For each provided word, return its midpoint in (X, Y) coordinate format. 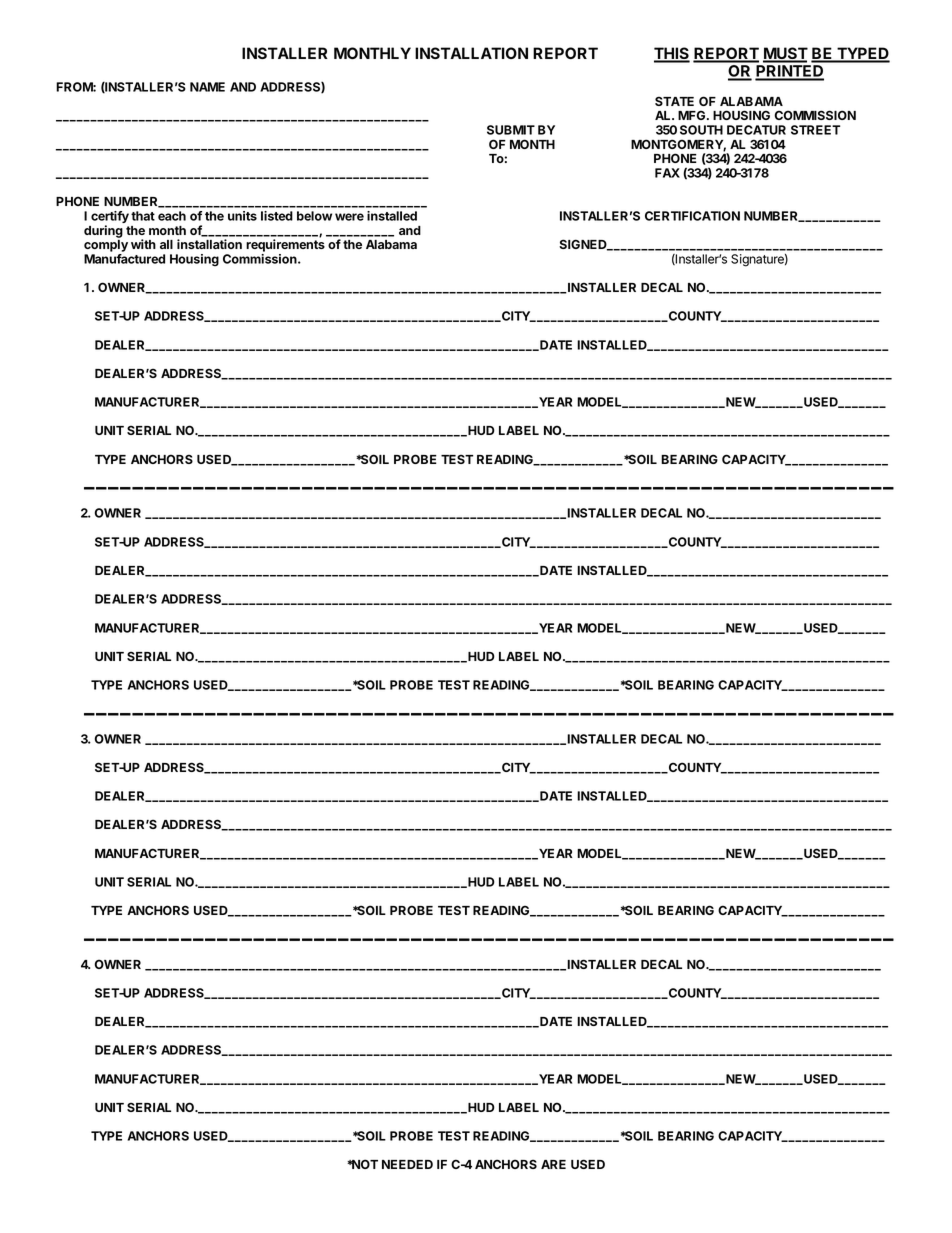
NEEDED (407, 1164)
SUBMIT (511, 130)
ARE (553, 1164)
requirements (285, 245)
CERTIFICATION (692, 216)
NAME (207, 87)
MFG (693, 115)
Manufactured (124, 259)
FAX (667, 173)
